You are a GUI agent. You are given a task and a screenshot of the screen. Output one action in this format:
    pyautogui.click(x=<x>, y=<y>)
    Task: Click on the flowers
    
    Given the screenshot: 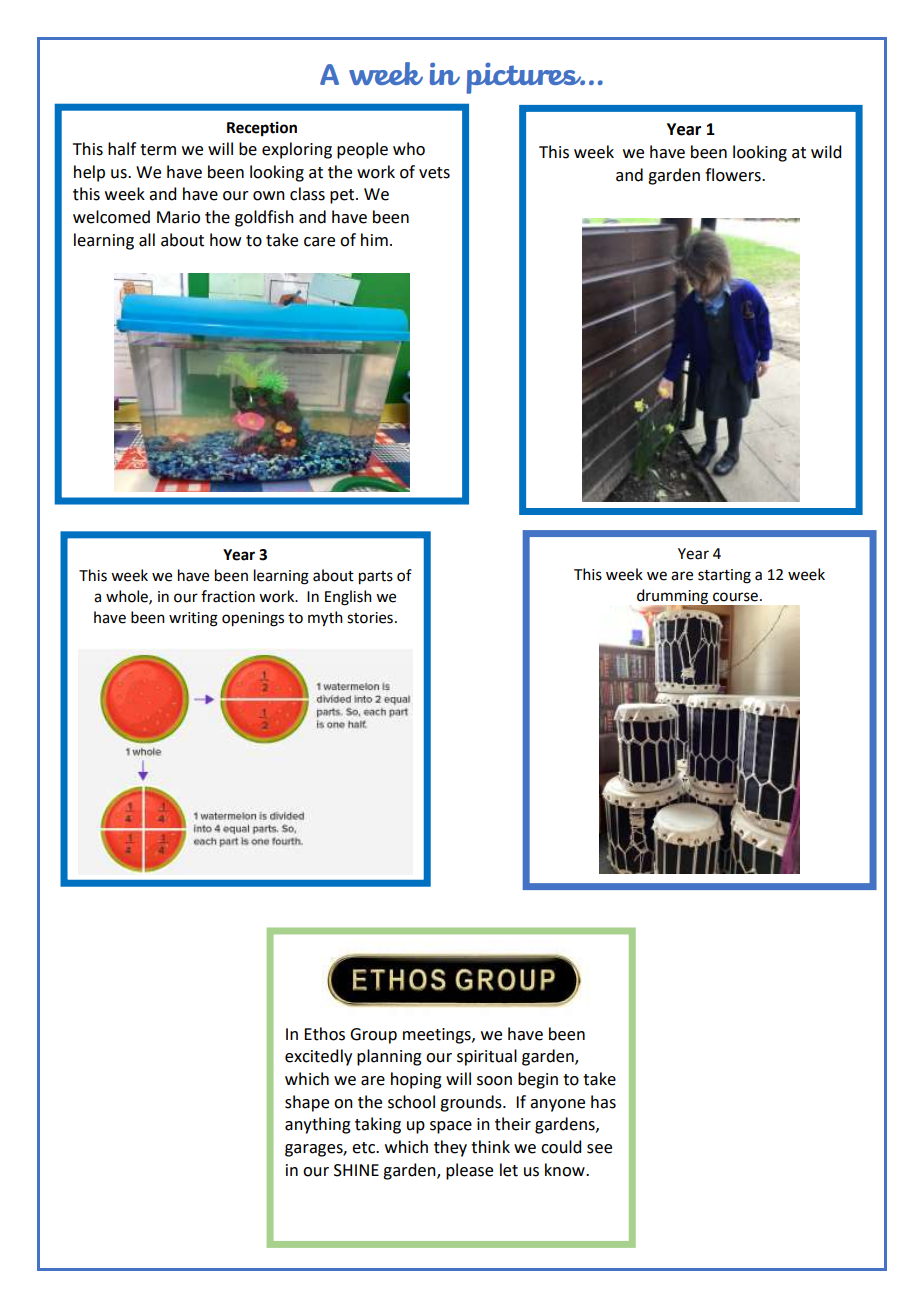 What is the action you would take?
    pyautogui.click(x=734, y=175)
